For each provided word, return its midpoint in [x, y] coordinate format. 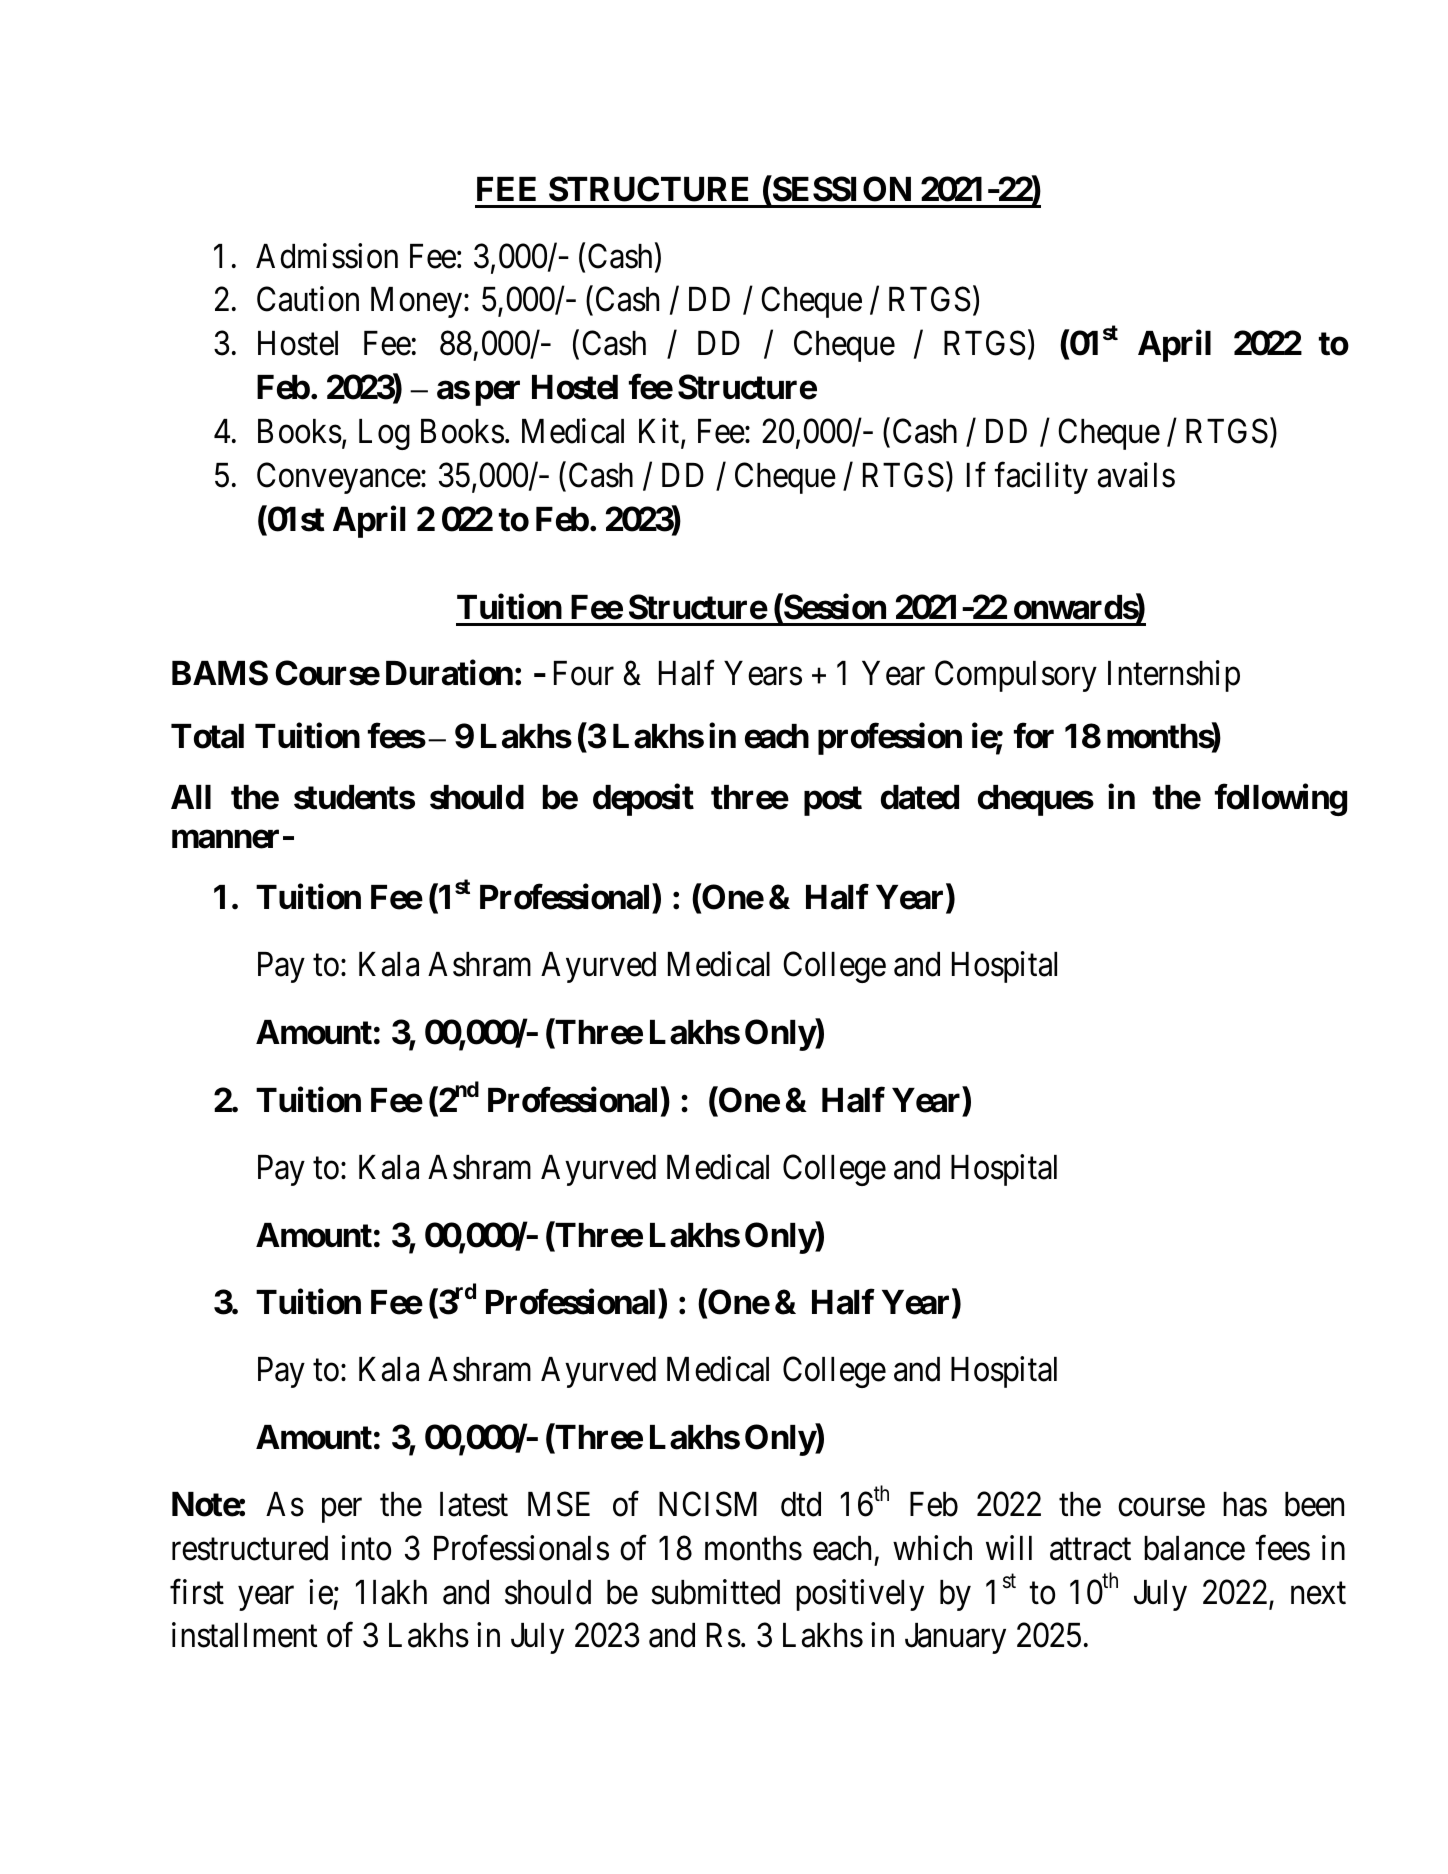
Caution [308, 299]
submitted [716, 1592]
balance [1194, 1548]
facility [1041, 478]
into [366, 1548]
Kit [660, 432]
